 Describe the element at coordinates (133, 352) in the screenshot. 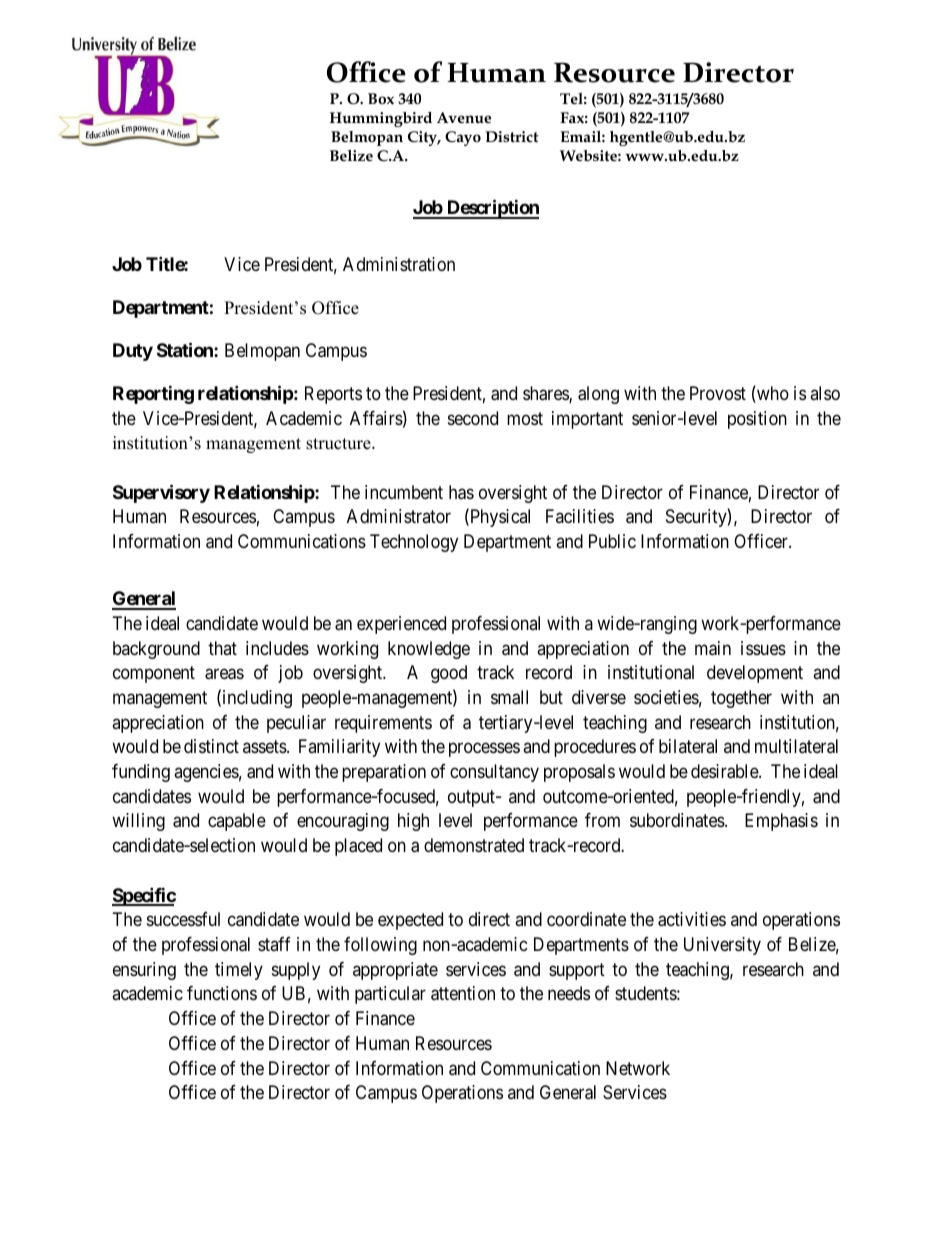

I see `Duty` at that location.
